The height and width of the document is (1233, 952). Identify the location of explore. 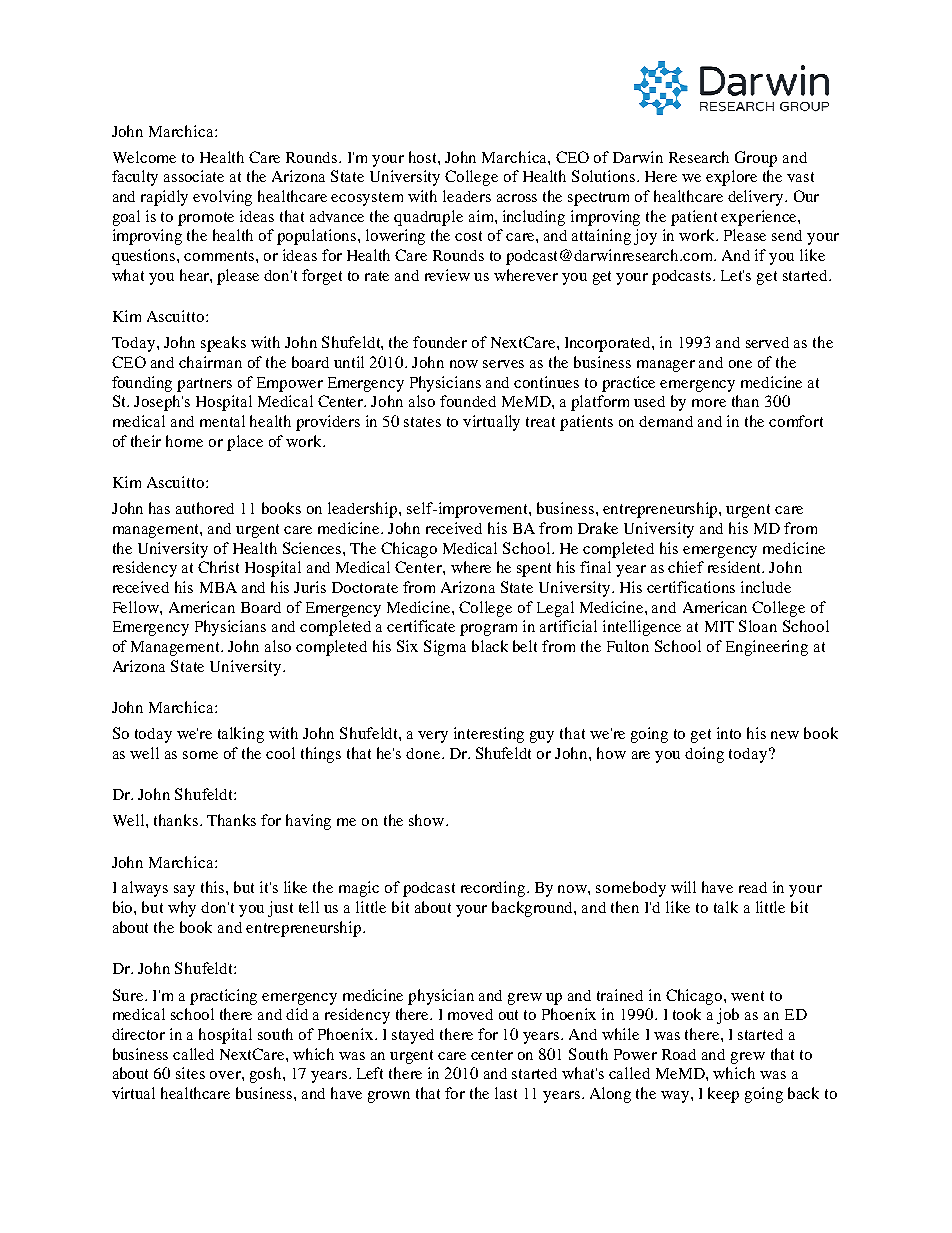
(731, 178).
